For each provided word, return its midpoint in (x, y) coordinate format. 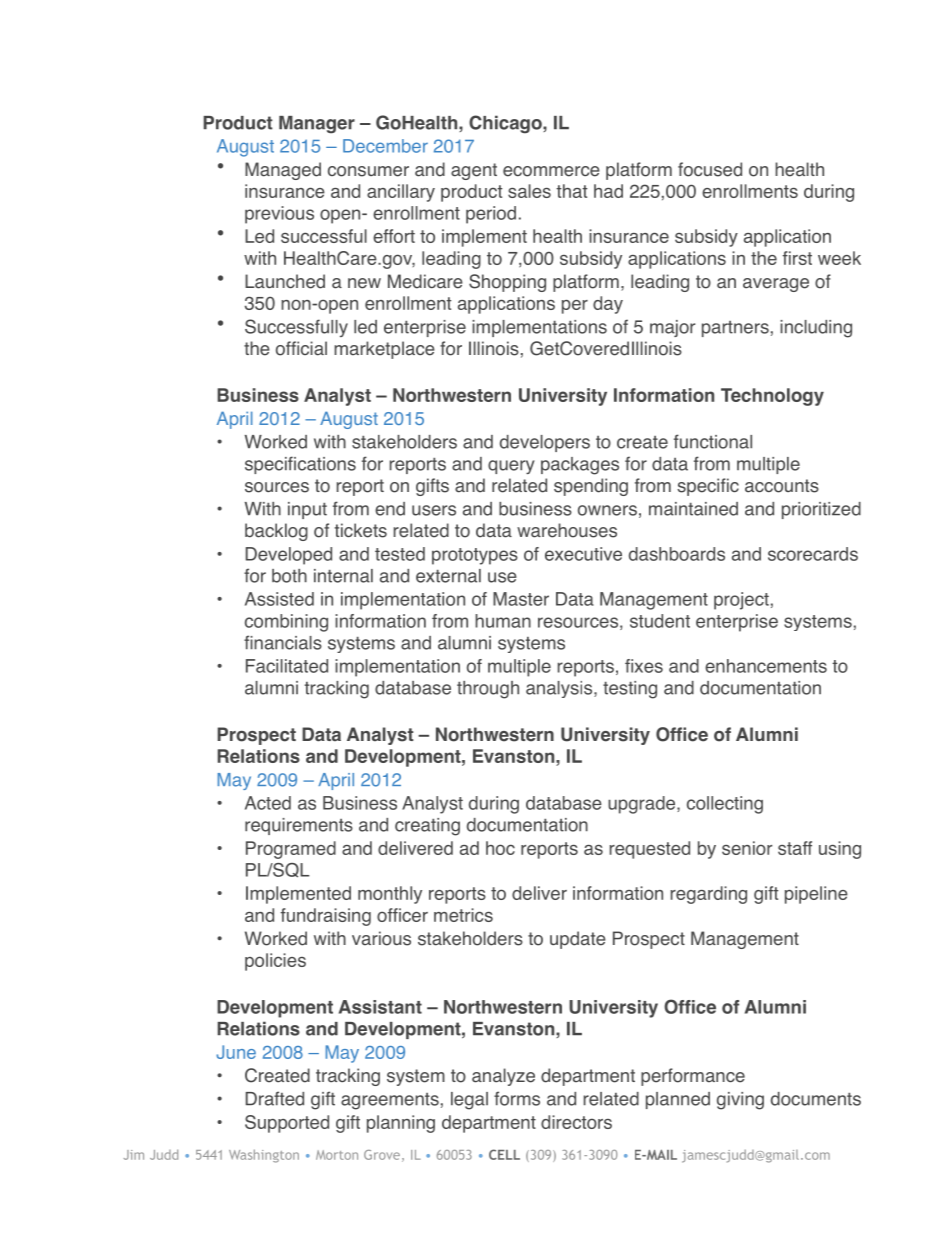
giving (740, 1101)
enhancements (766, 666)
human (503, 621)
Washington (264, 1156)
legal (469, 1101)
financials (283, 642)
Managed (283, 171)
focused (710, 169)
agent (474, 171)
